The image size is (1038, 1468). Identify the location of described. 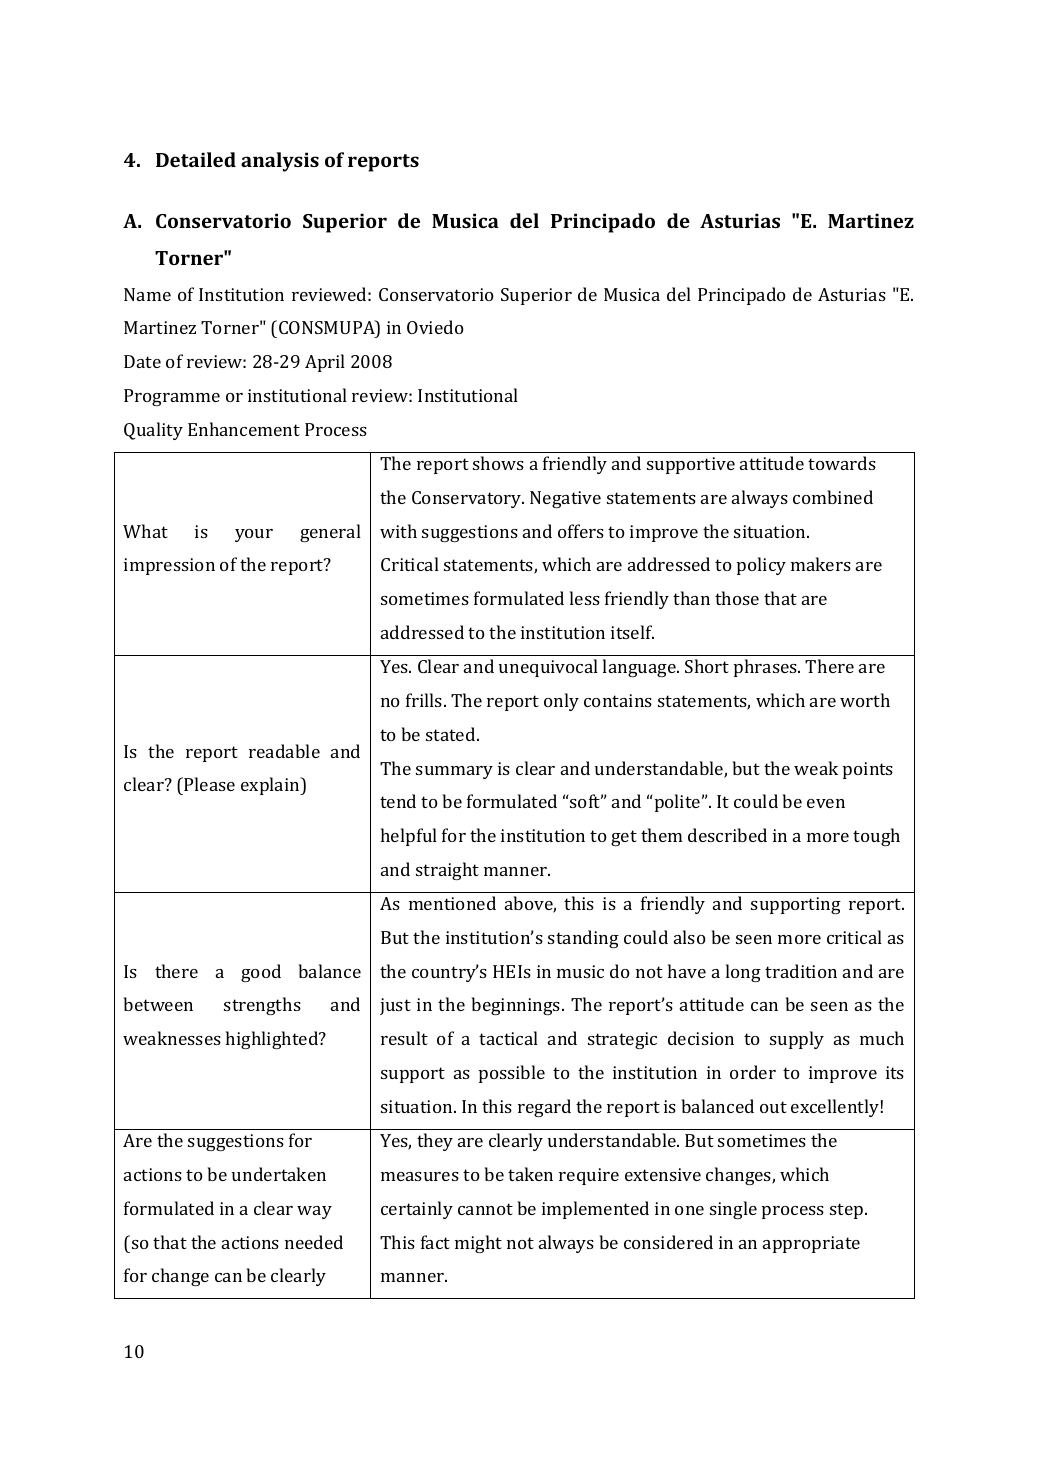
(727, 835).
